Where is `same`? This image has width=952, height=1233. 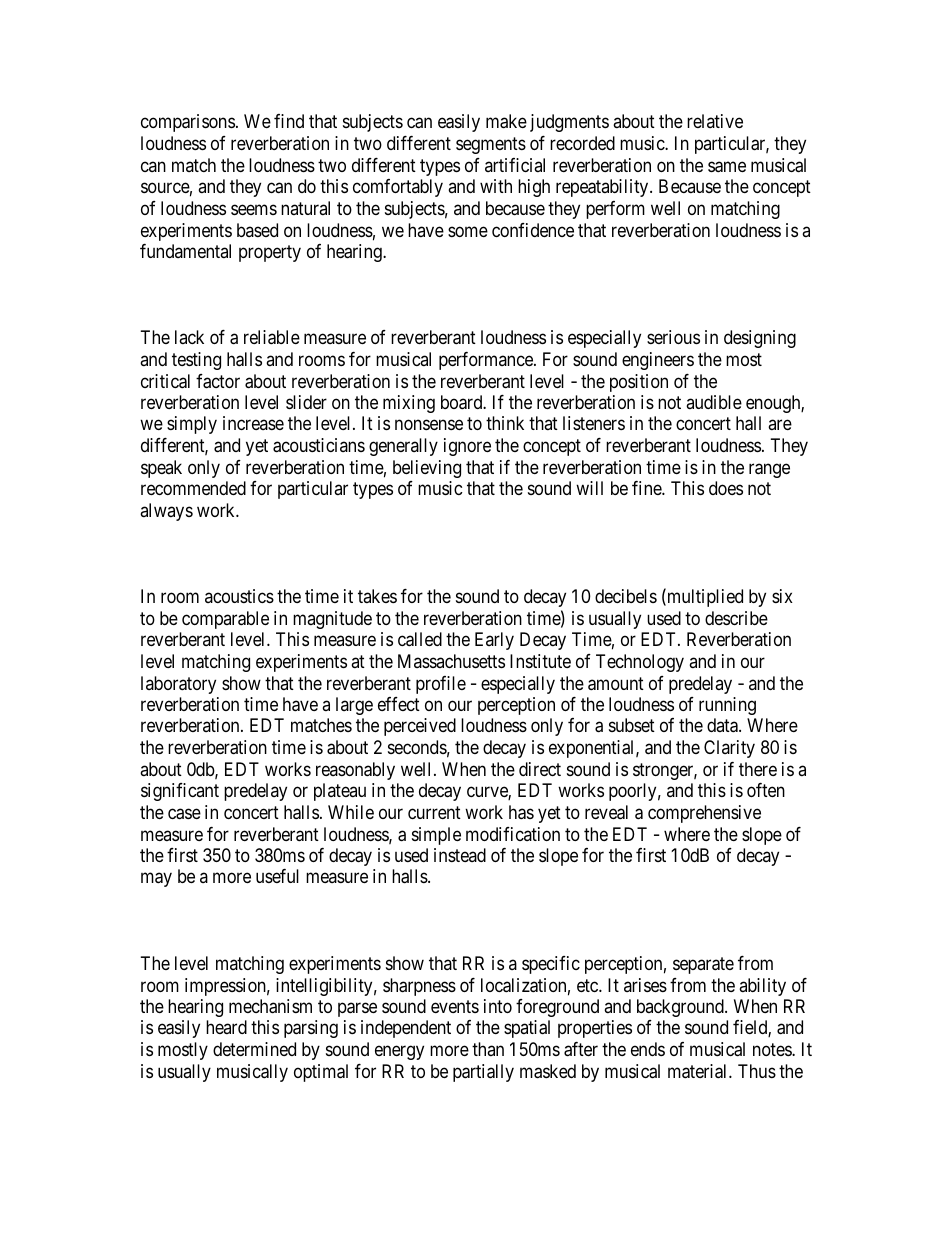
same is located at coordinates (727, 167).
